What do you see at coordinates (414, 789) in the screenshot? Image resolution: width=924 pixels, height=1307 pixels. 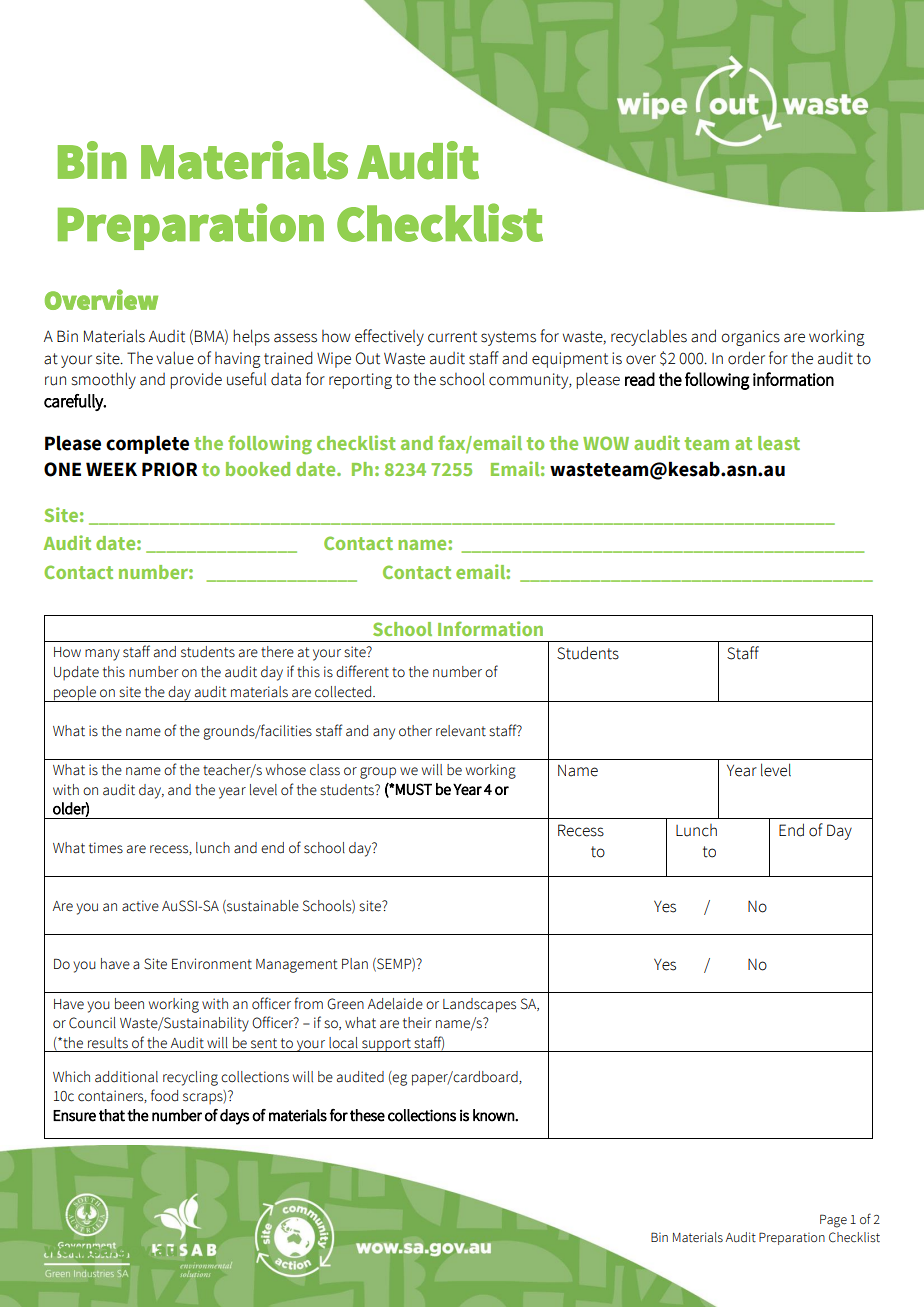 I see `MUST` at bounding box center [414, 789].
